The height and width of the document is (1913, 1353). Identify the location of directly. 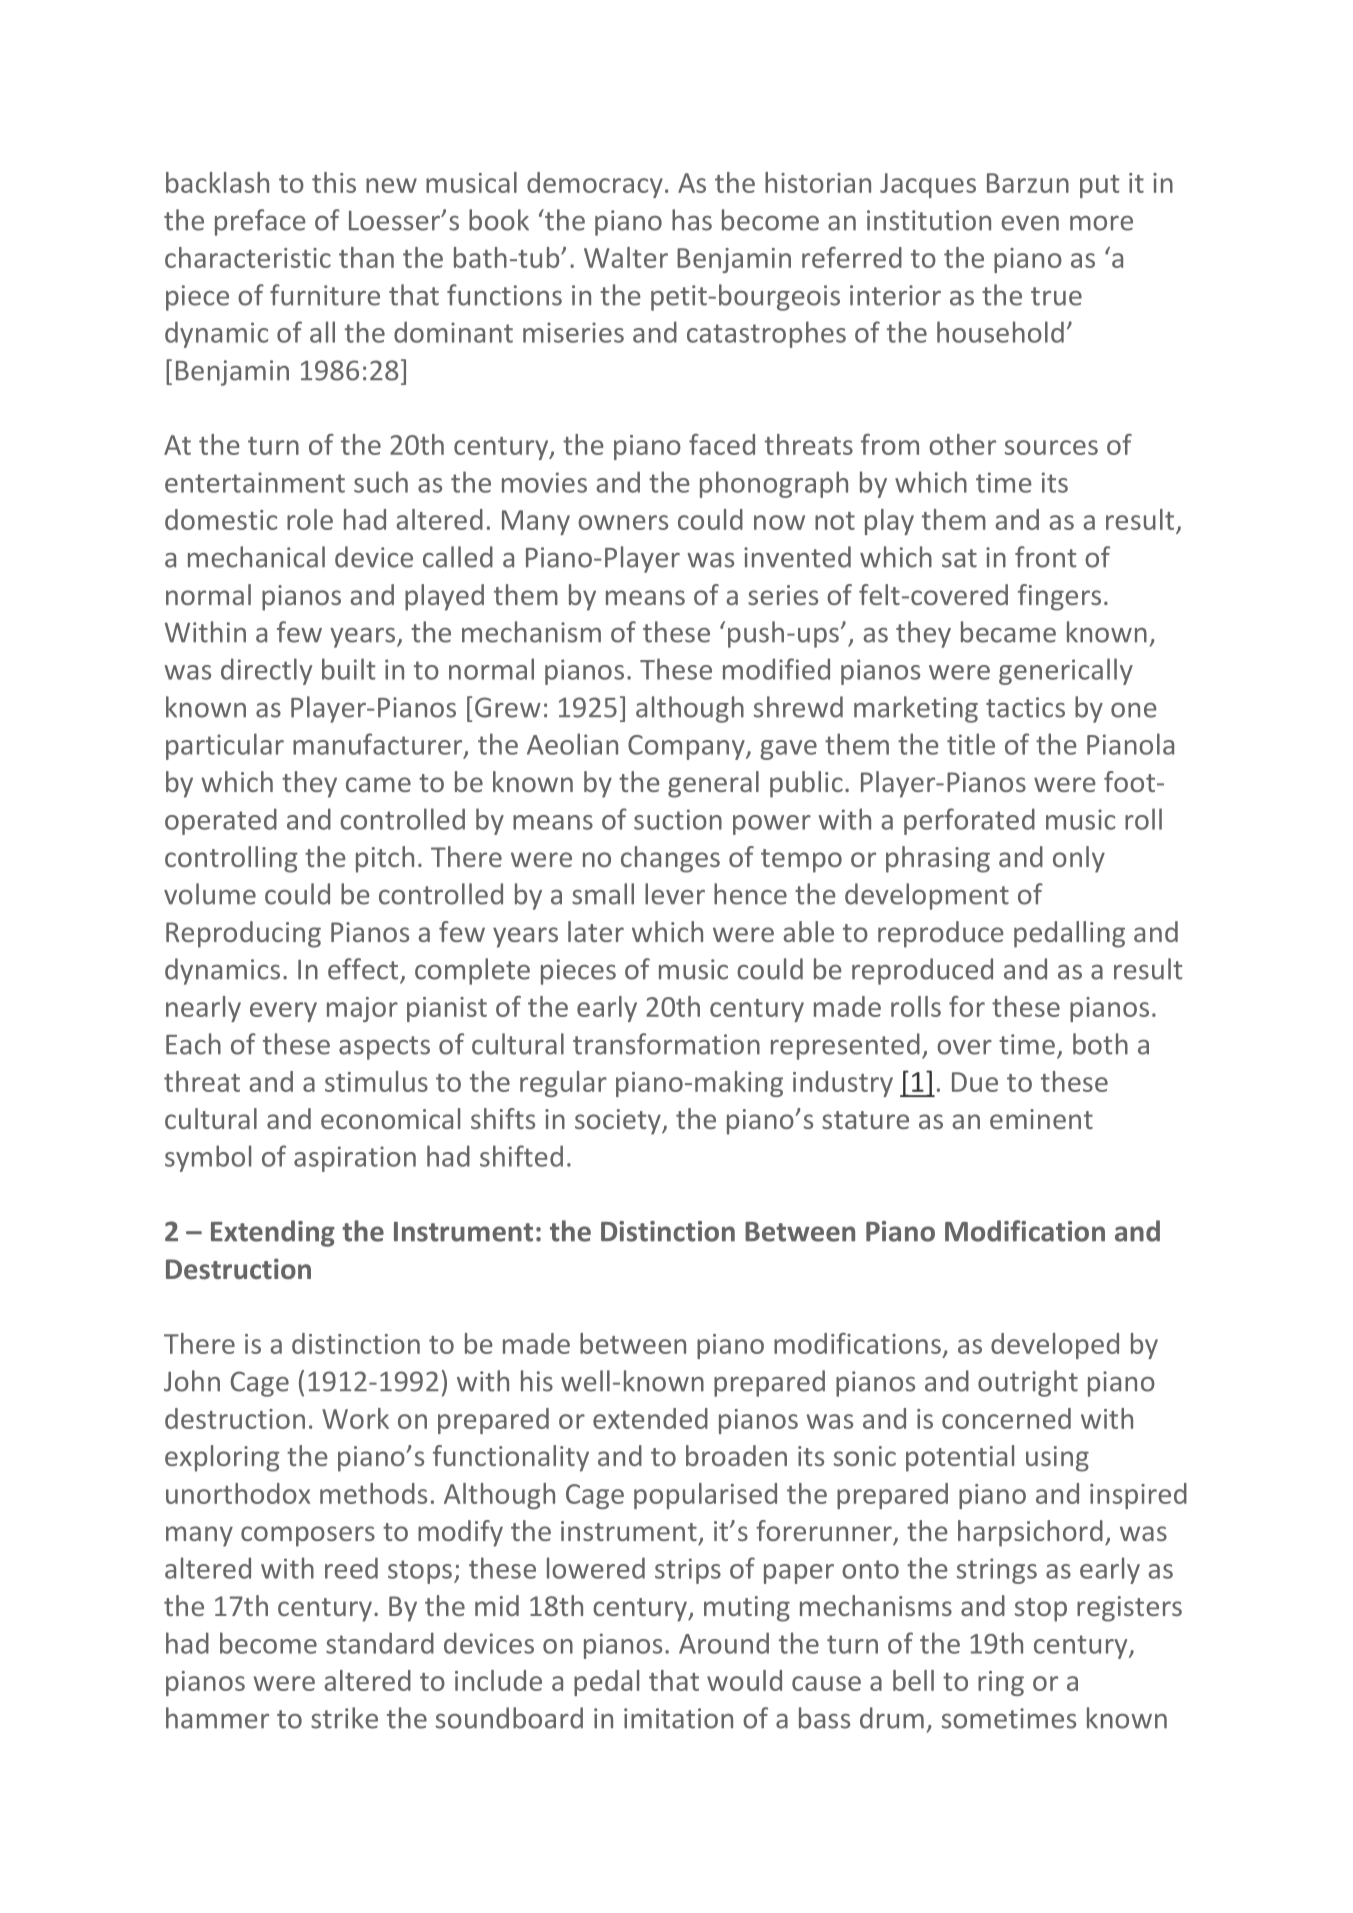
(266, 671).
